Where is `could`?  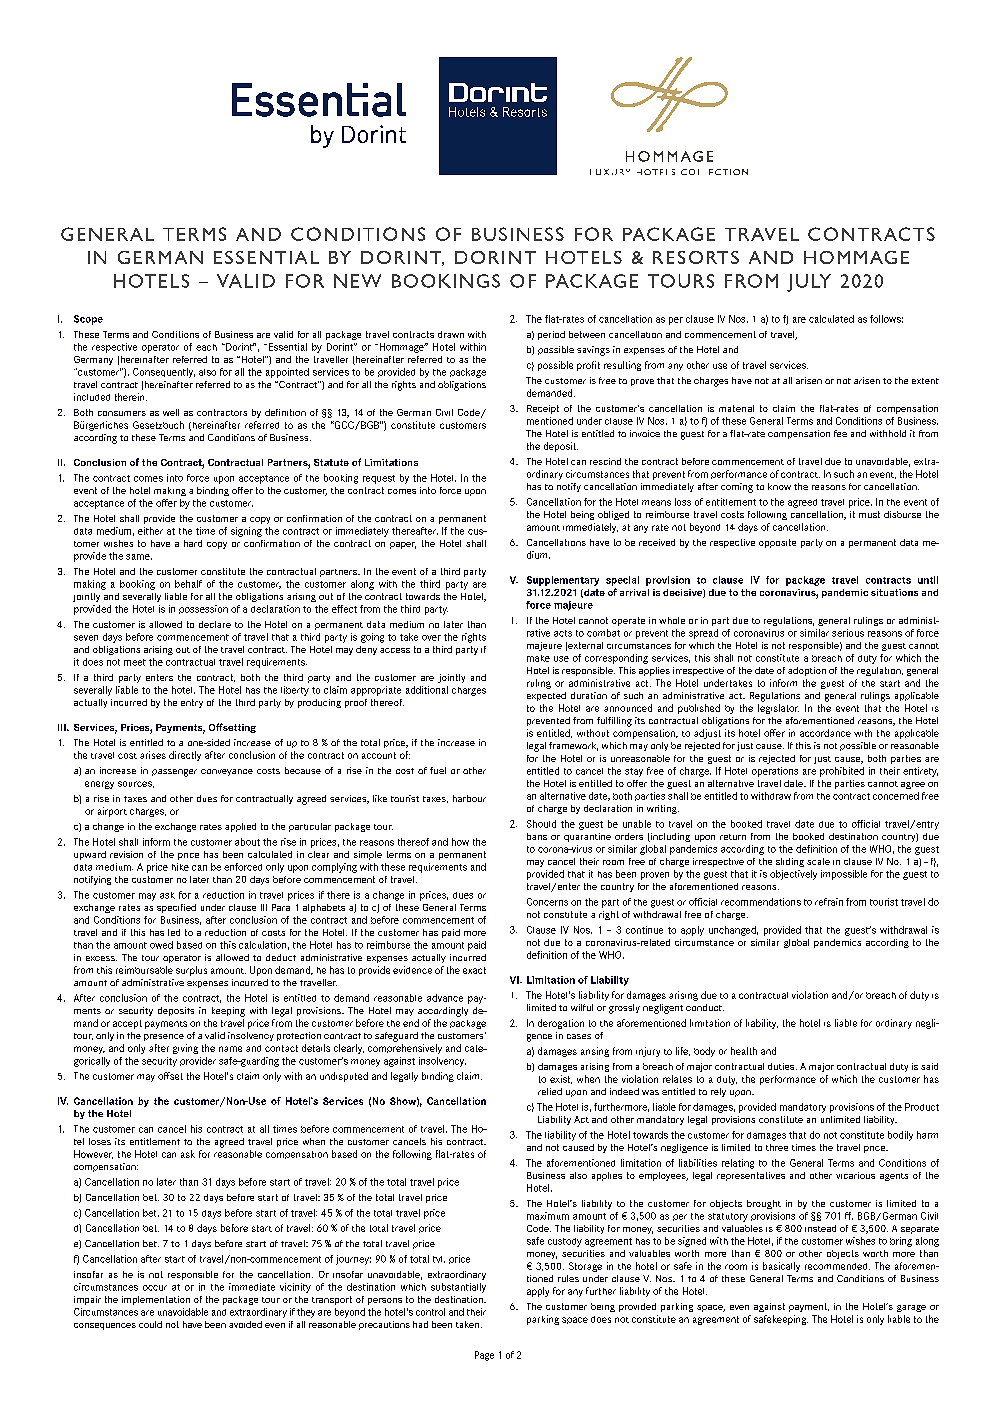
could is located at coordinates (150, 1324).
